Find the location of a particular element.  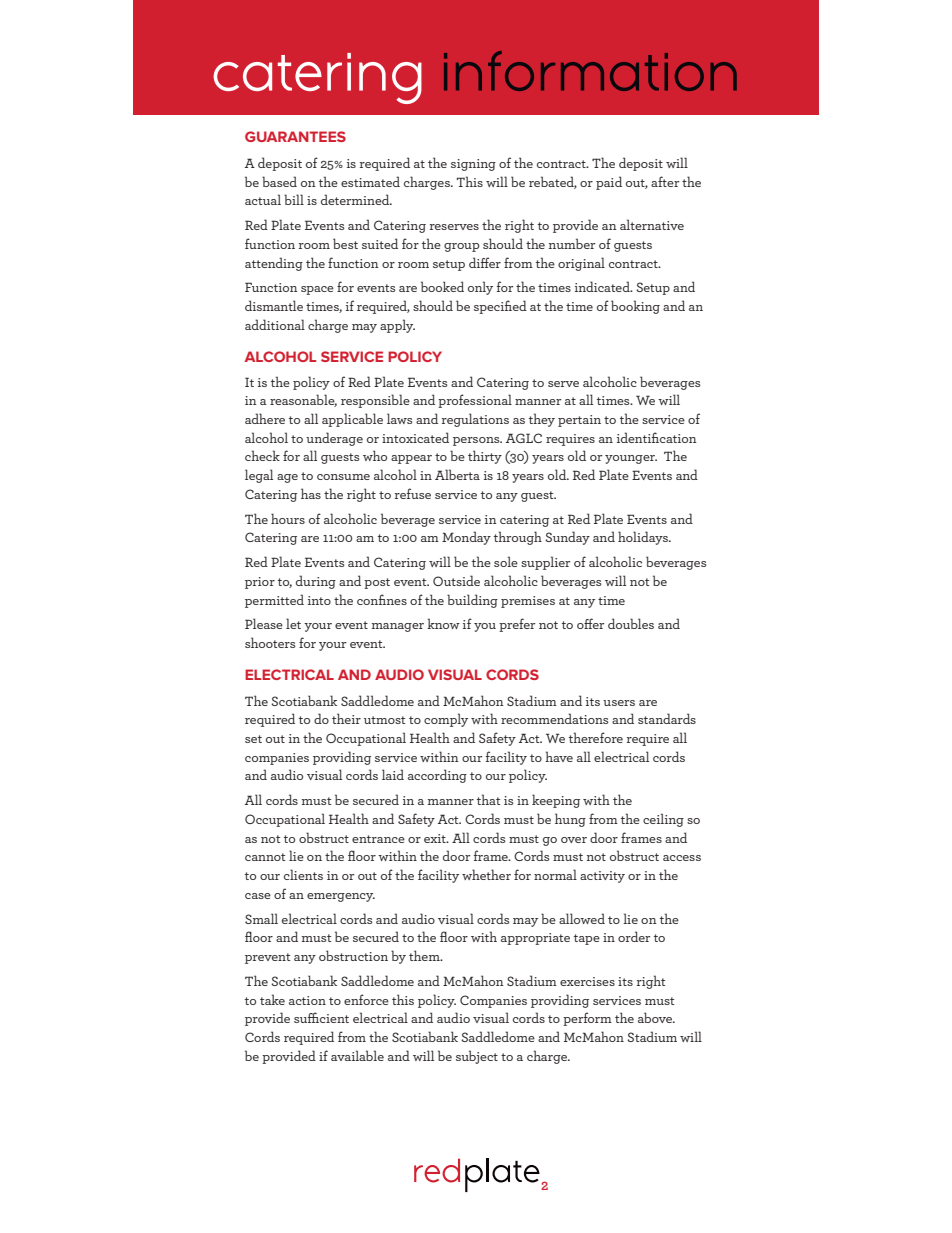

information is located at coordinates (590, 71).
